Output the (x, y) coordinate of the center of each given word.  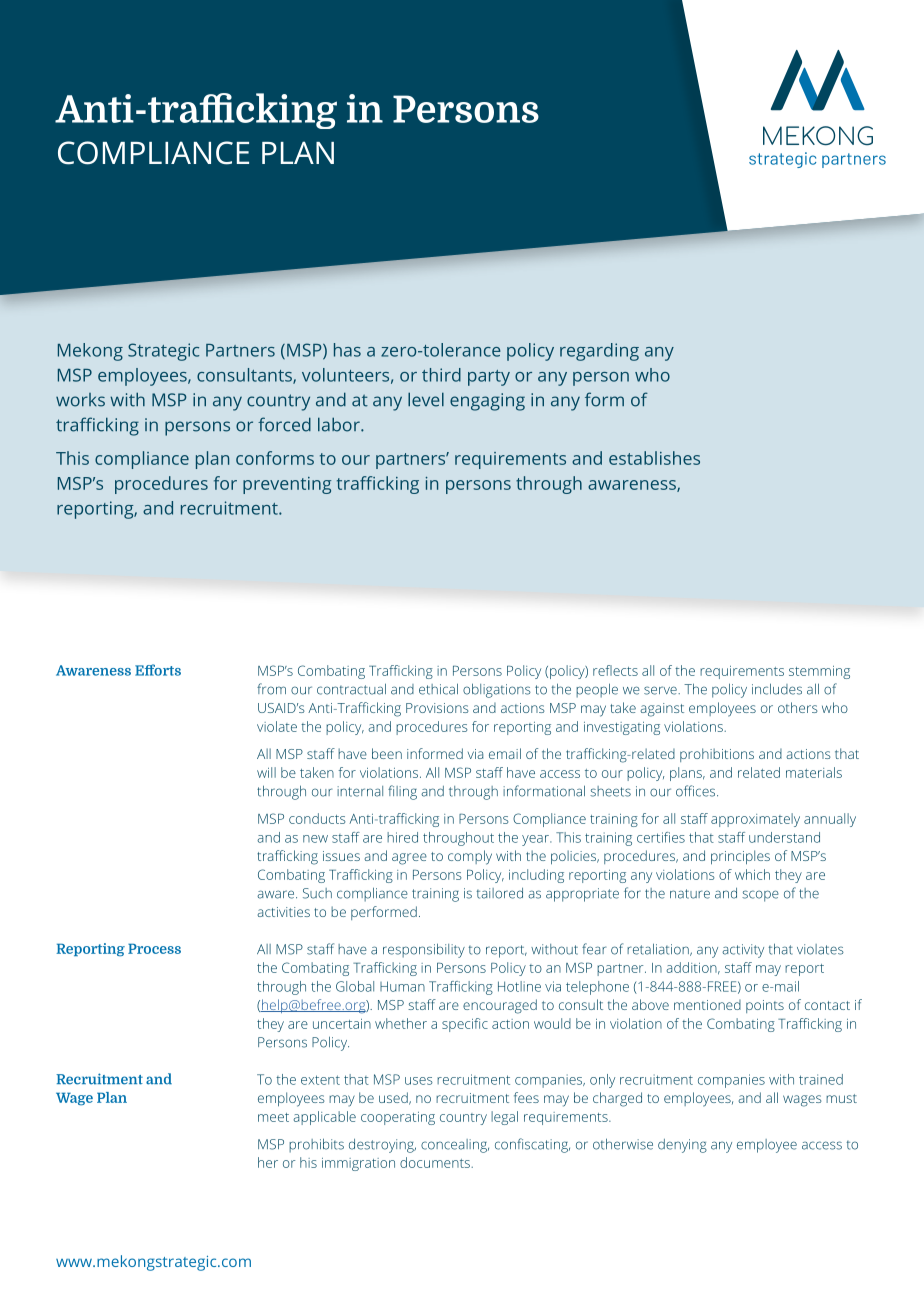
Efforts (158, 670)
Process (154, 948)
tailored (499, 893)
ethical (438, 689)
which (752, 874)
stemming (819, 672)
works (80, 400)
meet (273, 1117)
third (441, 375)
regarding (599, 352)
